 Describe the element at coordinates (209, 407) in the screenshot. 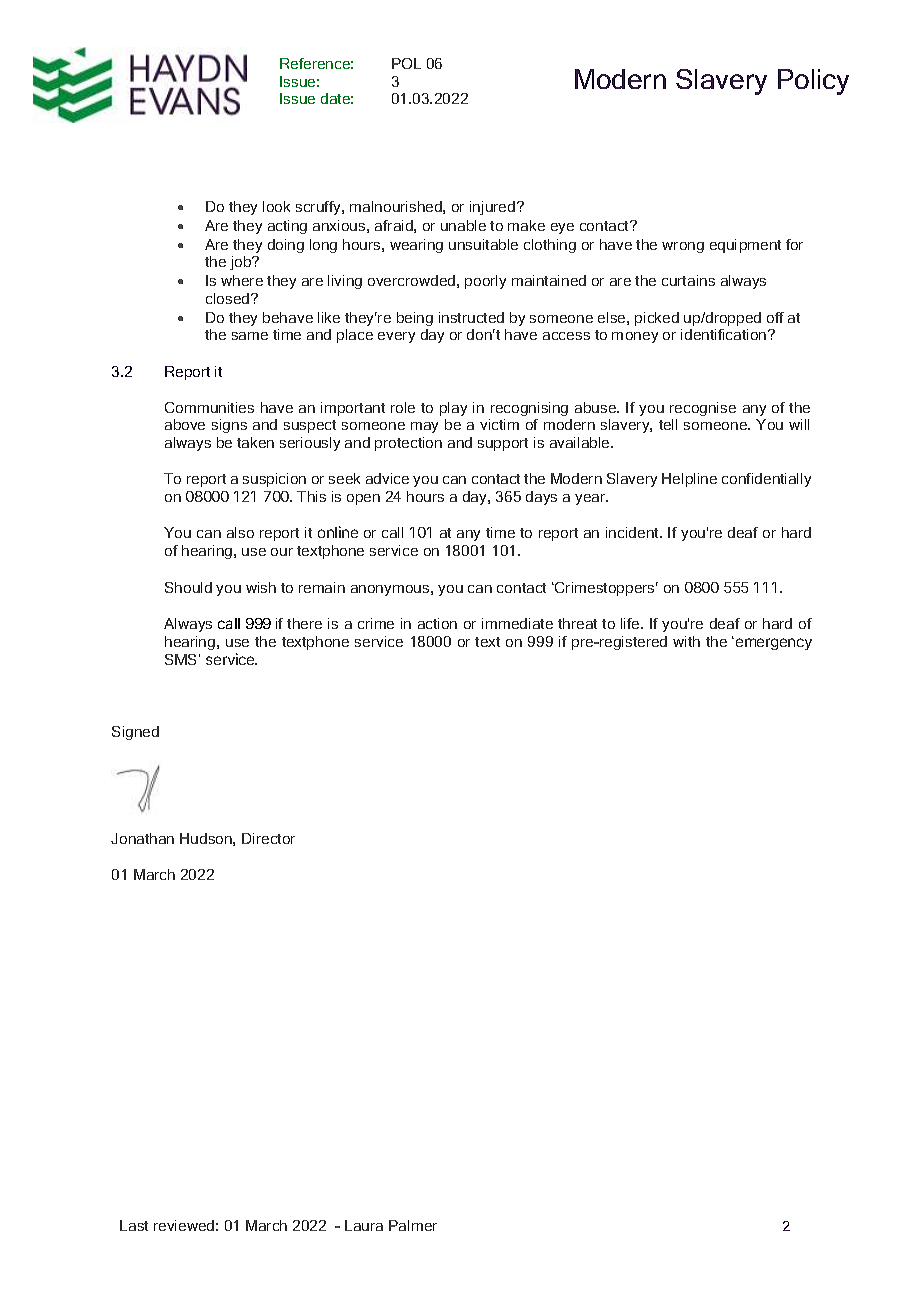

I see `Communities` at that location.
